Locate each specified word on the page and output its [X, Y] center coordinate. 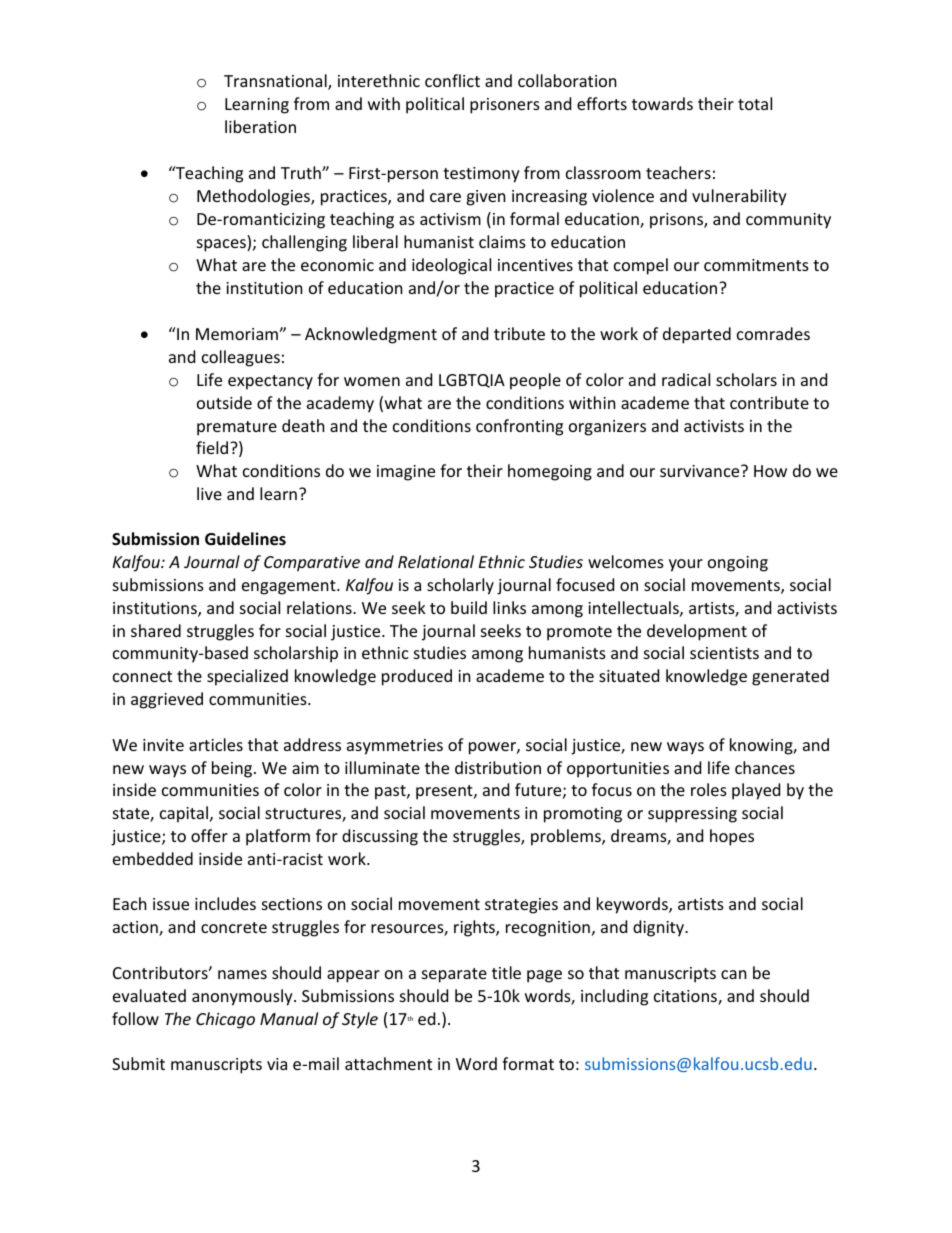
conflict [452, 80]
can [734, 974]
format [528, 1063]
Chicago [225, 1020]
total [755, 103]
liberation [260, 126]
